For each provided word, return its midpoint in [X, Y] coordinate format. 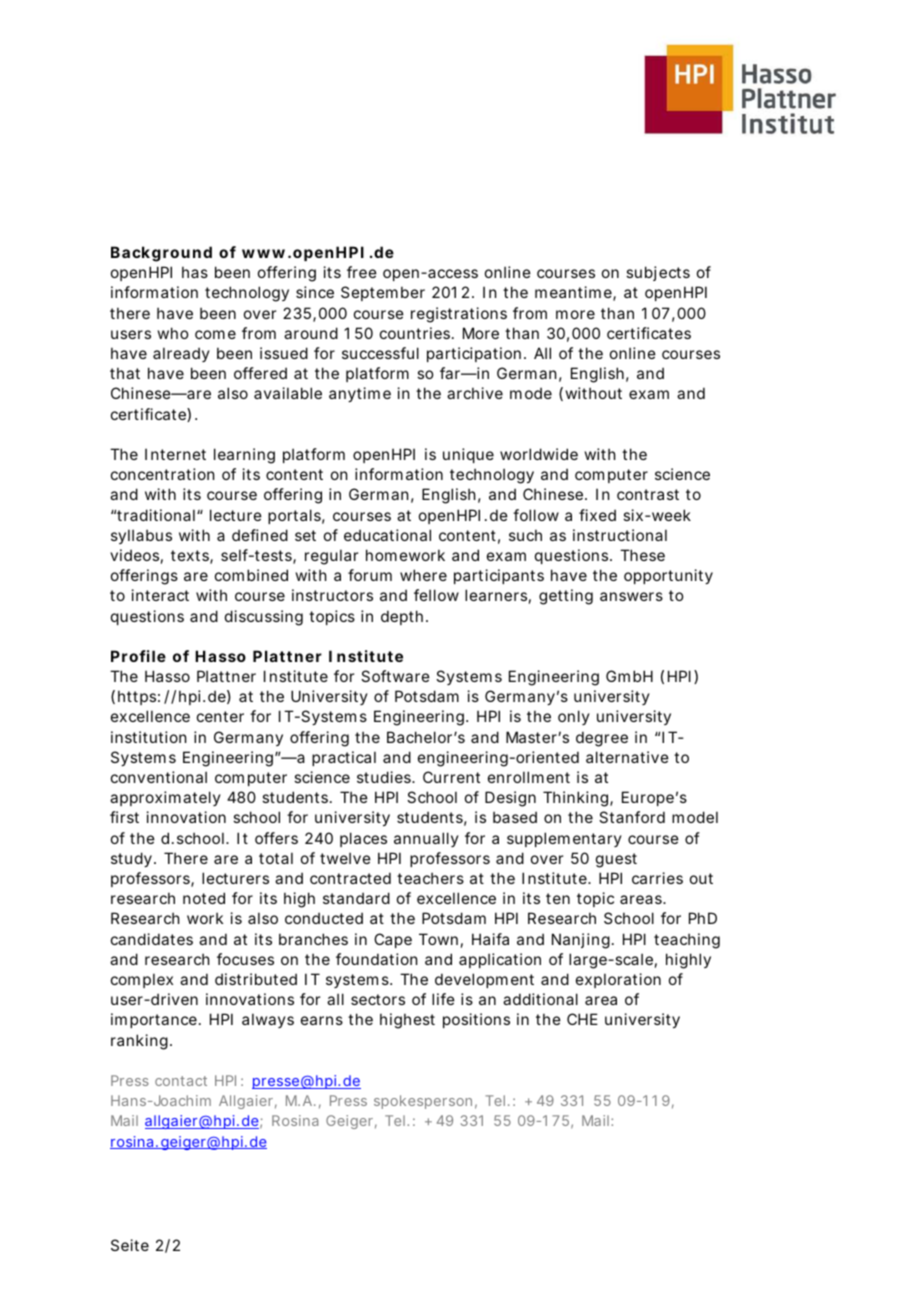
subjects [658, 273]
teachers [430, 878]
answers [631, 596]
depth [402, 617]
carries [657, 878]
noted [204, 898]
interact [160, 595]
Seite [130, 1245]
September [383, 293]
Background [161, 254]
